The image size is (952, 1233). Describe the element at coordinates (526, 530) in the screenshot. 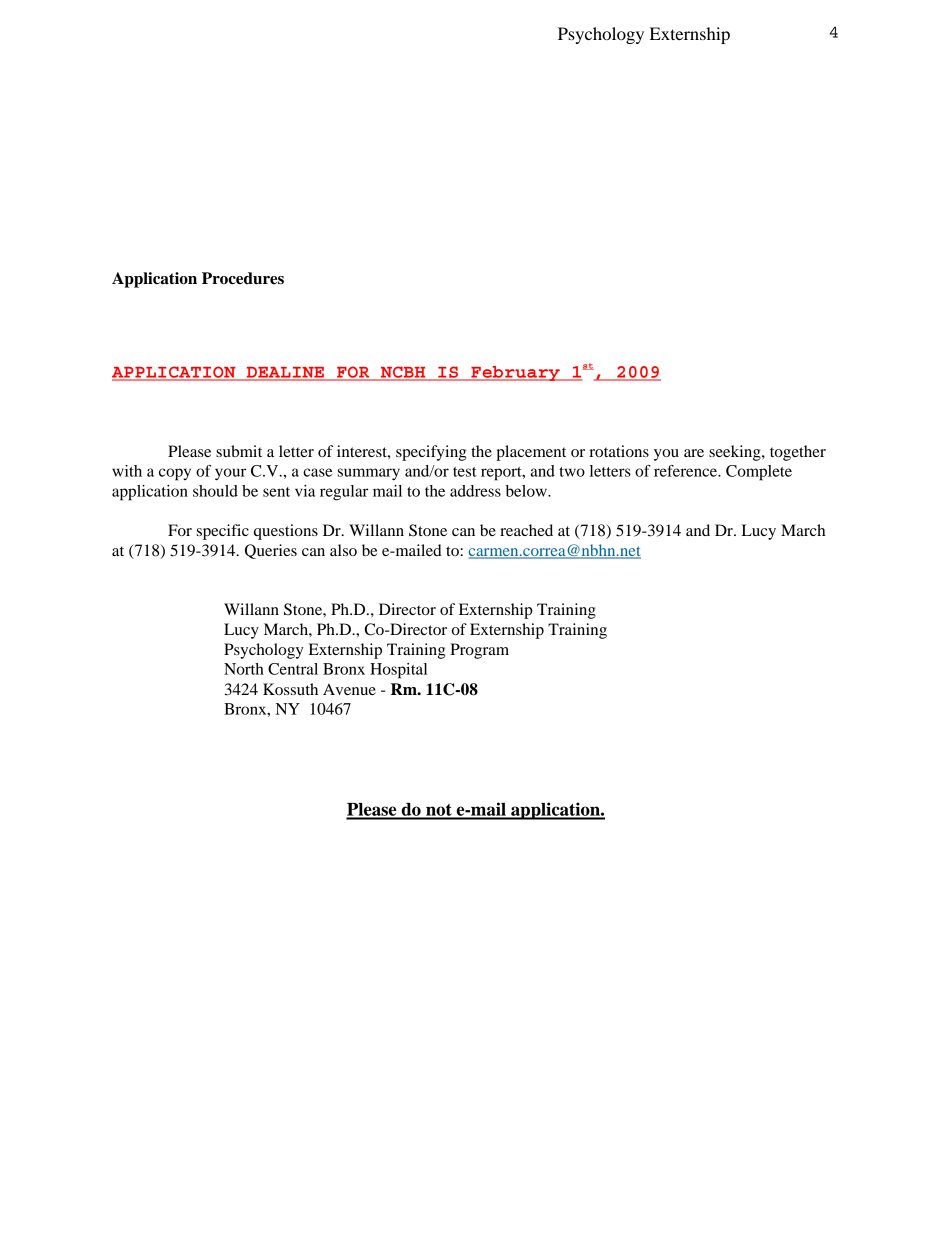

I see `reached` at that location.
